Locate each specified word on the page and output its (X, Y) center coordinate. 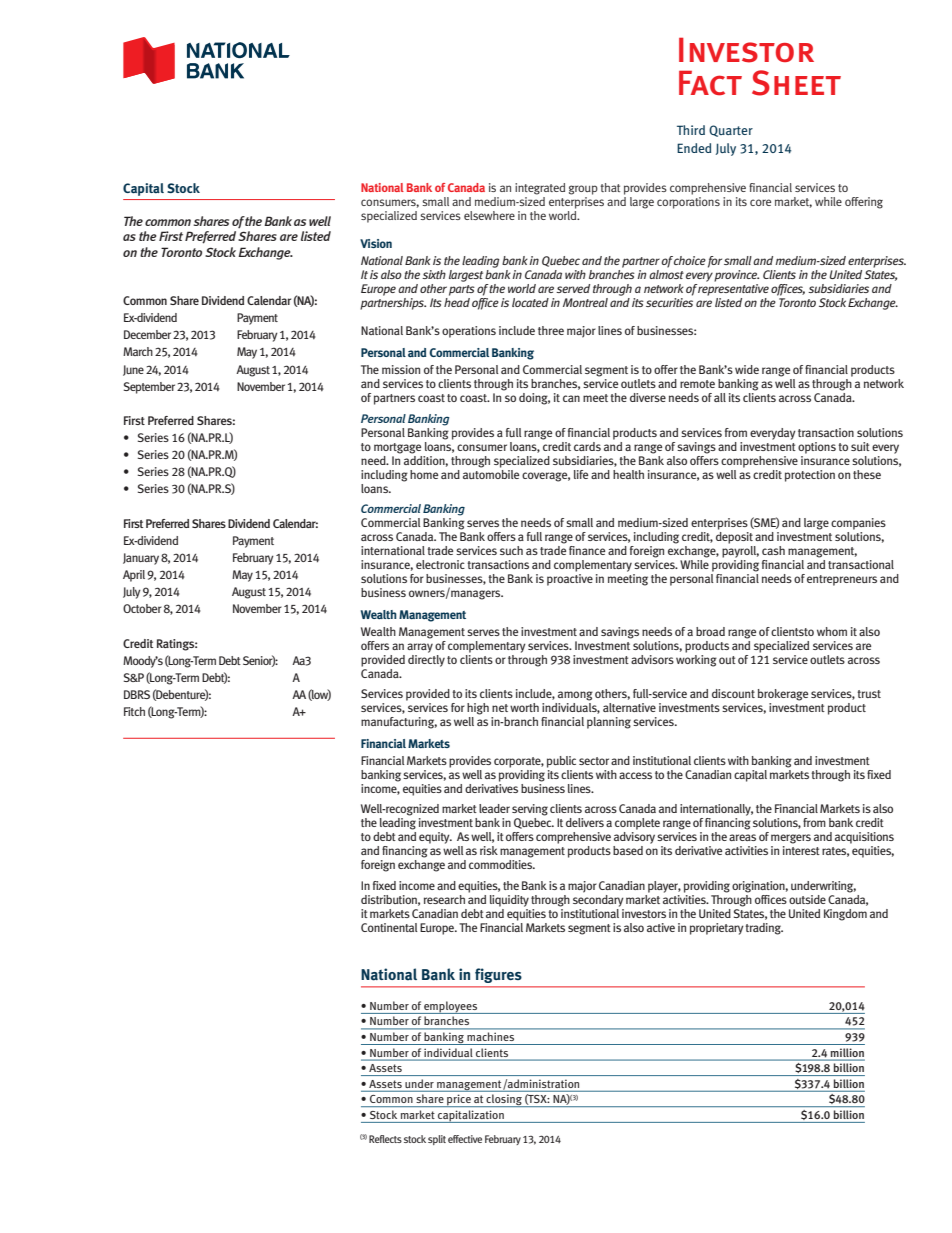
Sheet (796, 83)
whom (832, 631)
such (511, 550)
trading (764, 929)
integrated (540, 189)
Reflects (385, 1139)
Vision (376, 243)
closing (504, 1100)
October (142, 608)
